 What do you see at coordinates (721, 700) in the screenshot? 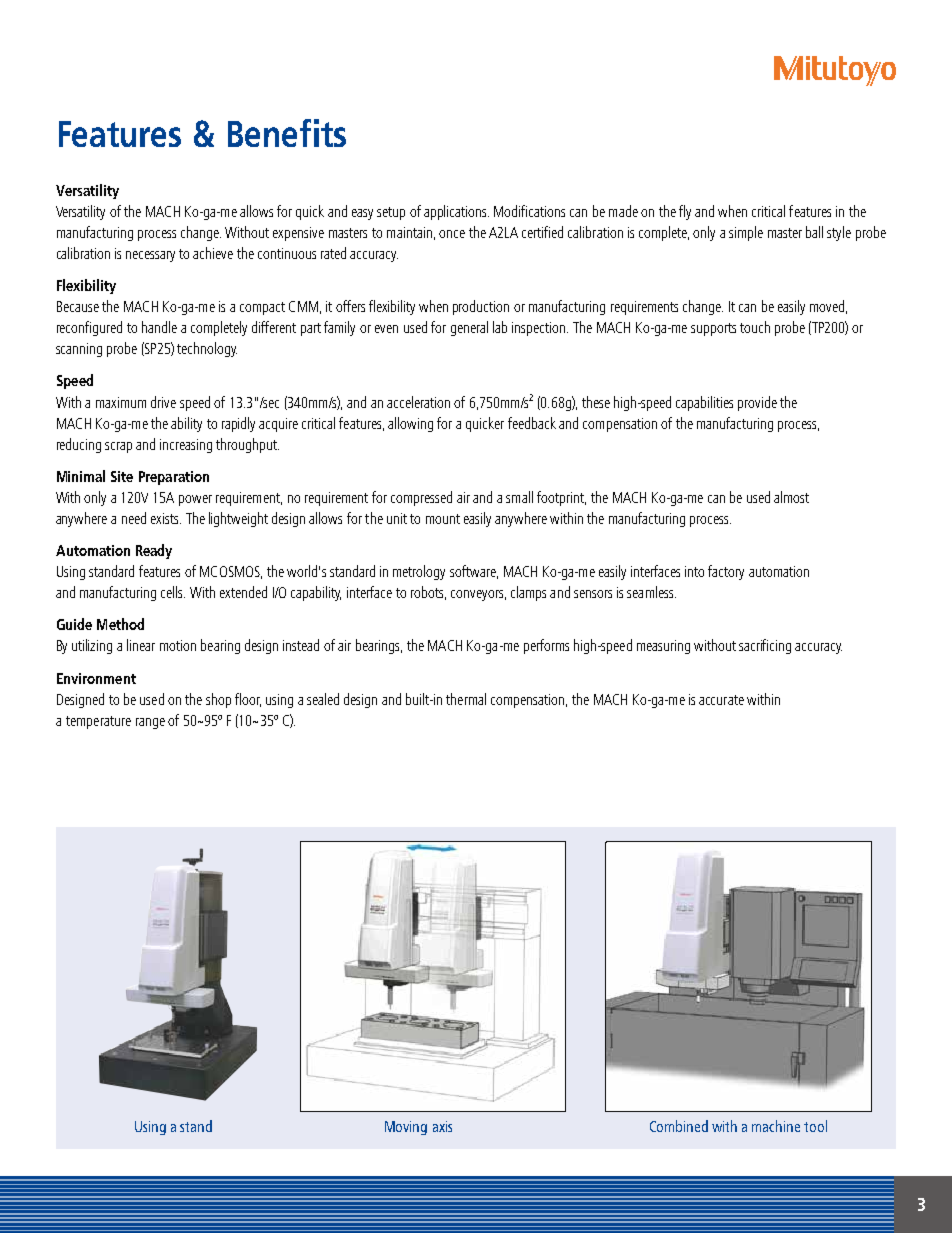
I see `accurate` at bounding box center [721, 700].
